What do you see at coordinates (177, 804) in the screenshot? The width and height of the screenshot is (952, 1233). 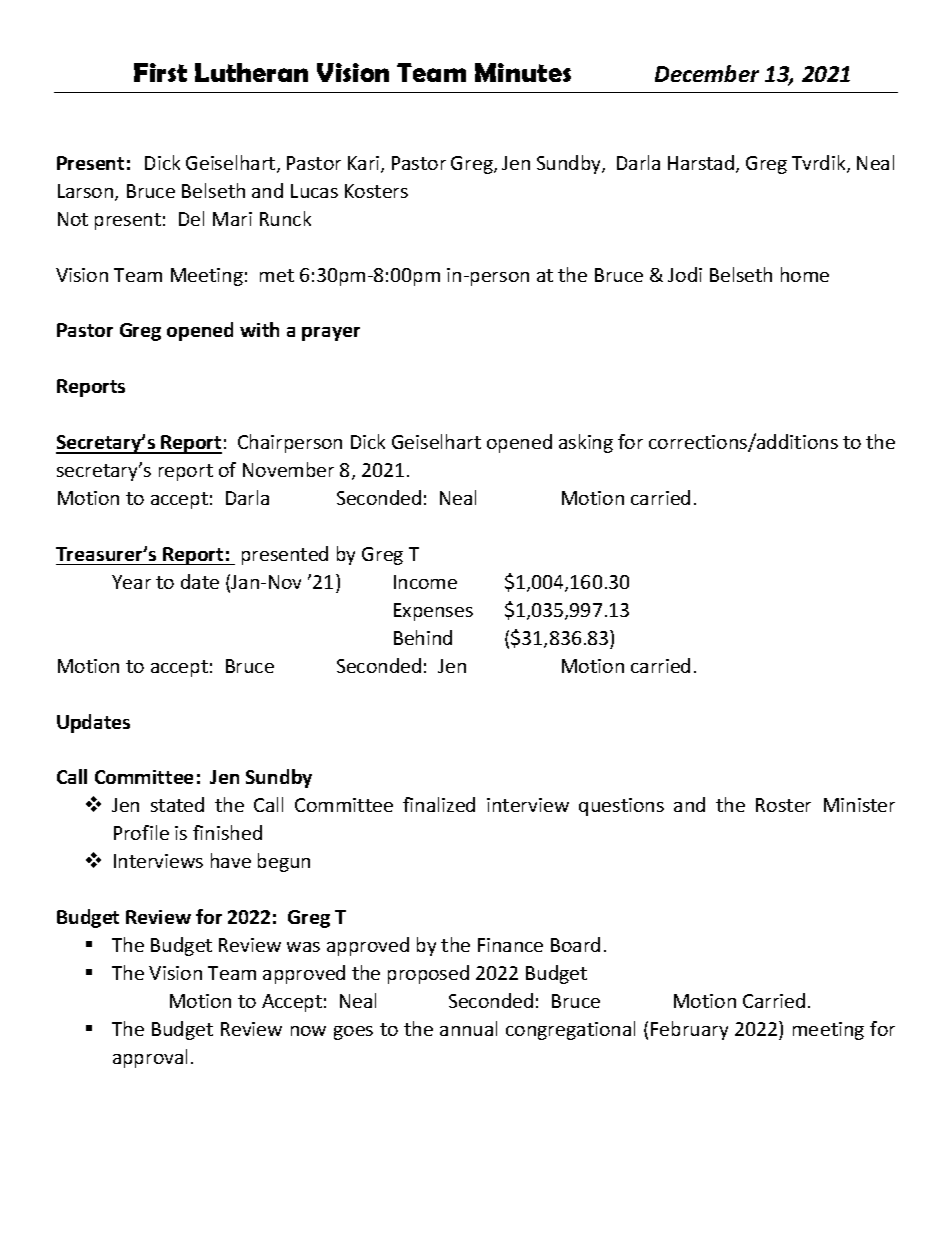 I see `stated` at bounding box center [177, 804].
